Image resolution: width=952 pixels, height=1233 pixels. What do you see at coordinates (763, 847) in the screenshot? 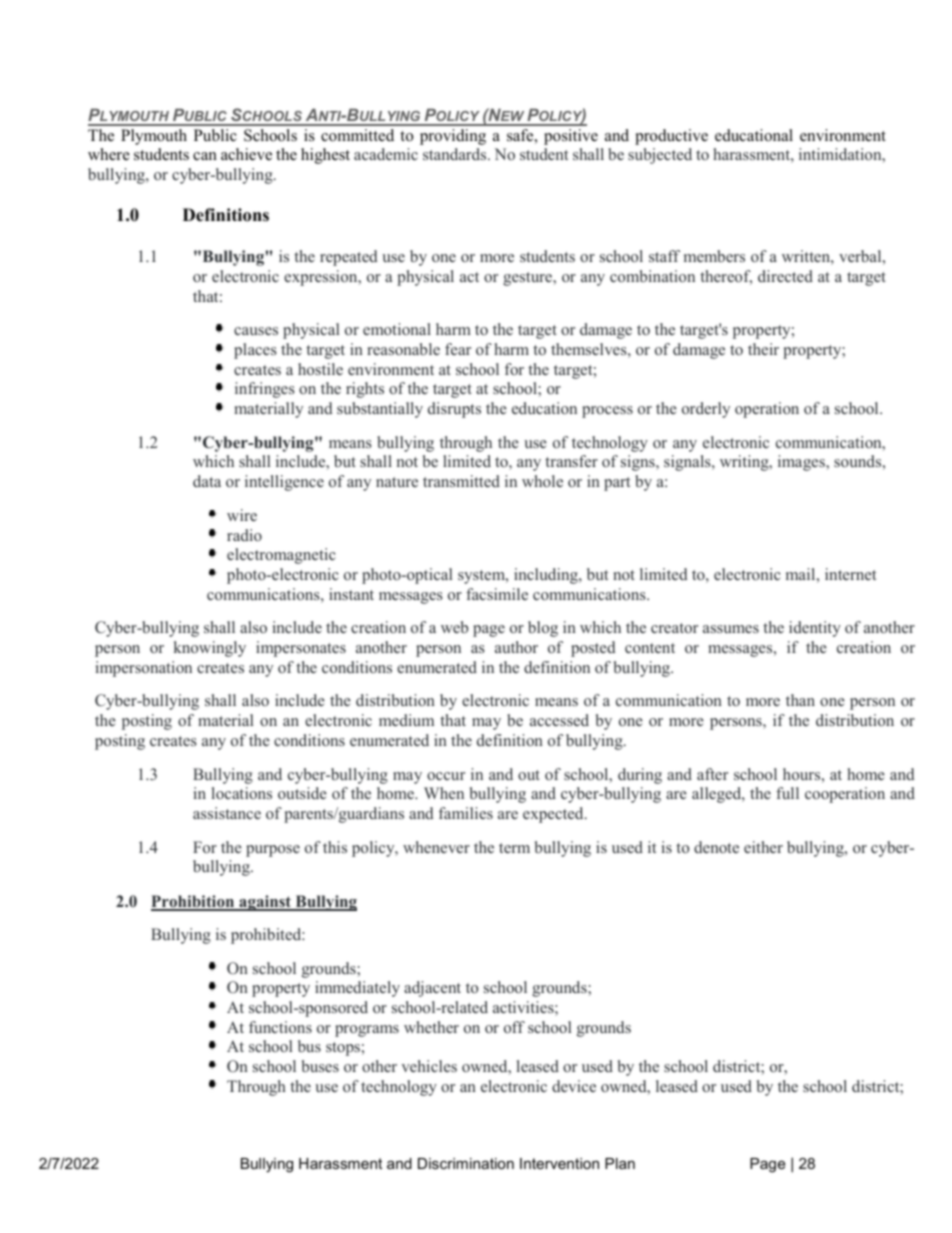
I see `either` at bounding box center [763, 847].
